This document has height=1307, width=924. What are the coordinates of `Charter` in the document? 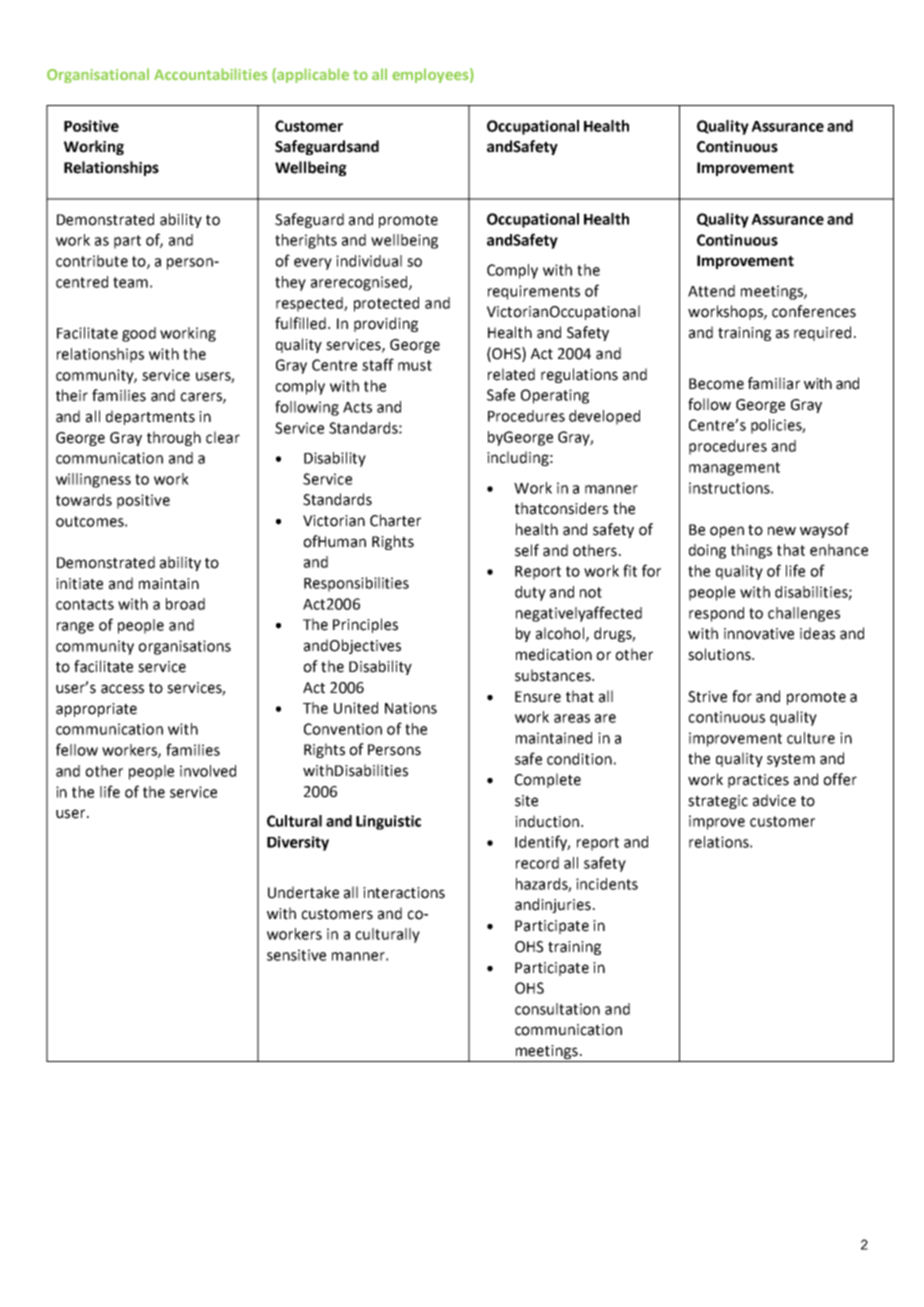 It's located at (395, 520).
